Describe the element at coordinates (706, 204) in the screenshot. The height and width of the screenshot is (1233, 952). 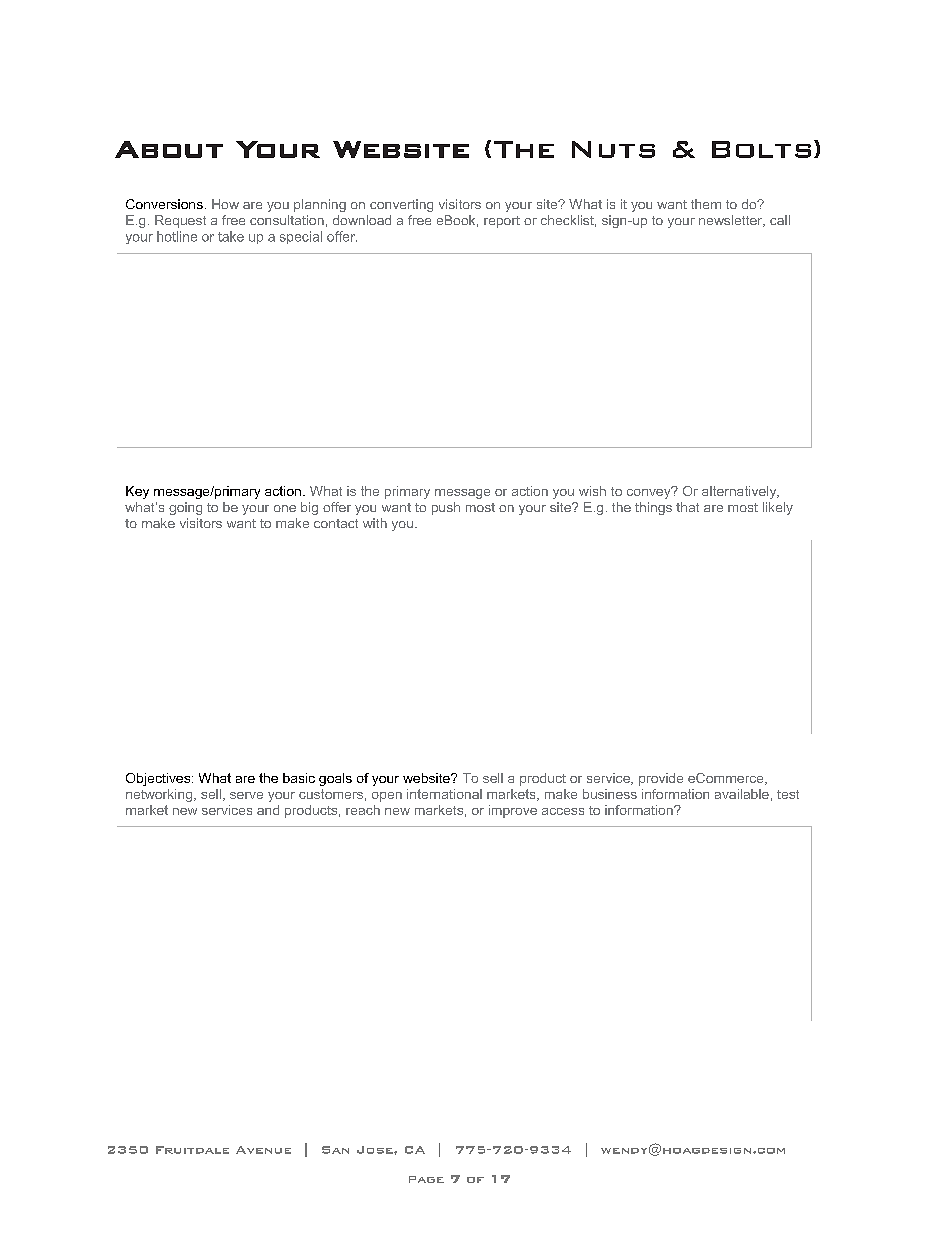
I see `them` at that location.
